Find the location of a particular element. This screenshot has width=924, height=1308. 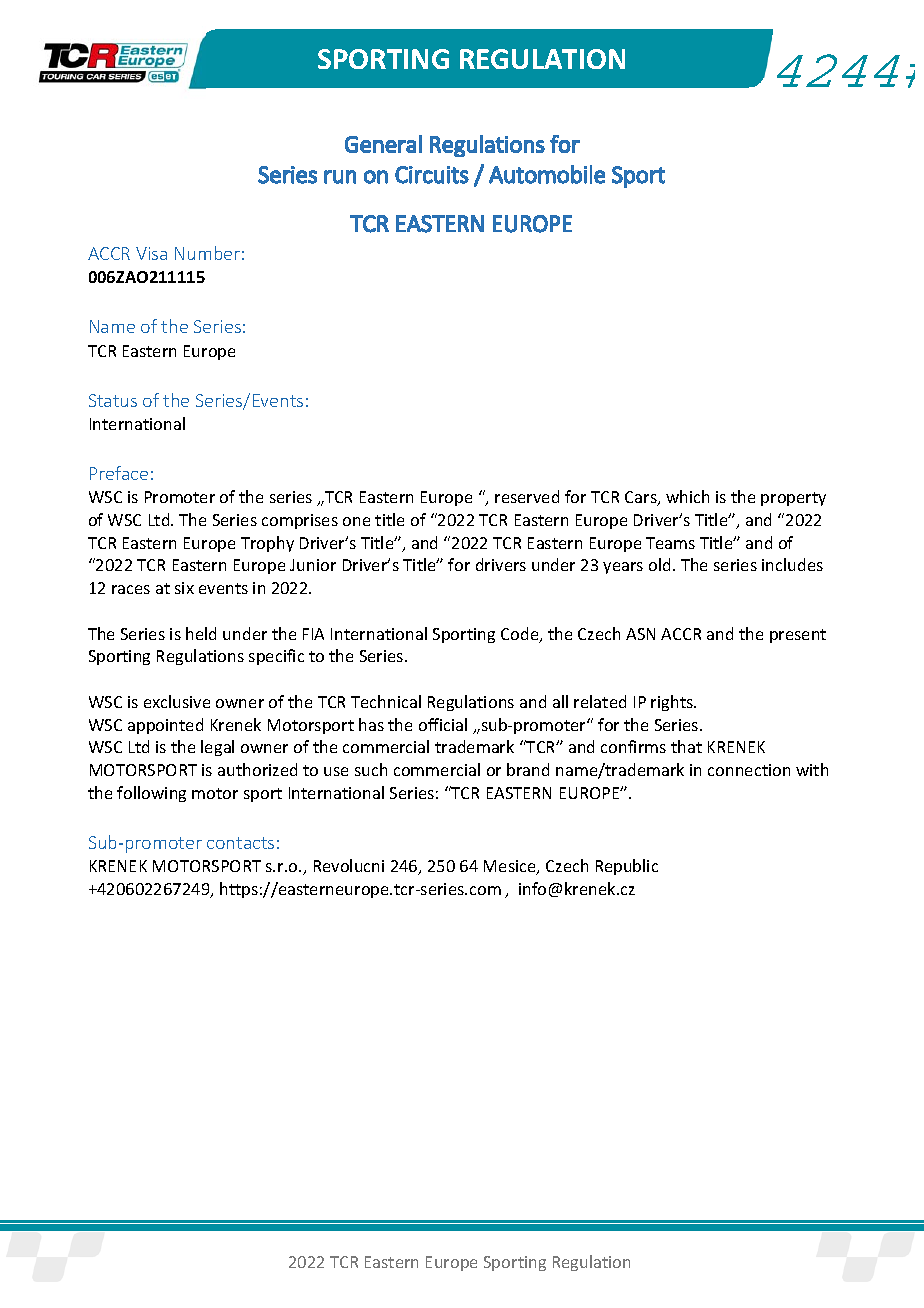

Circuits is located at coordinates (432, 175).
